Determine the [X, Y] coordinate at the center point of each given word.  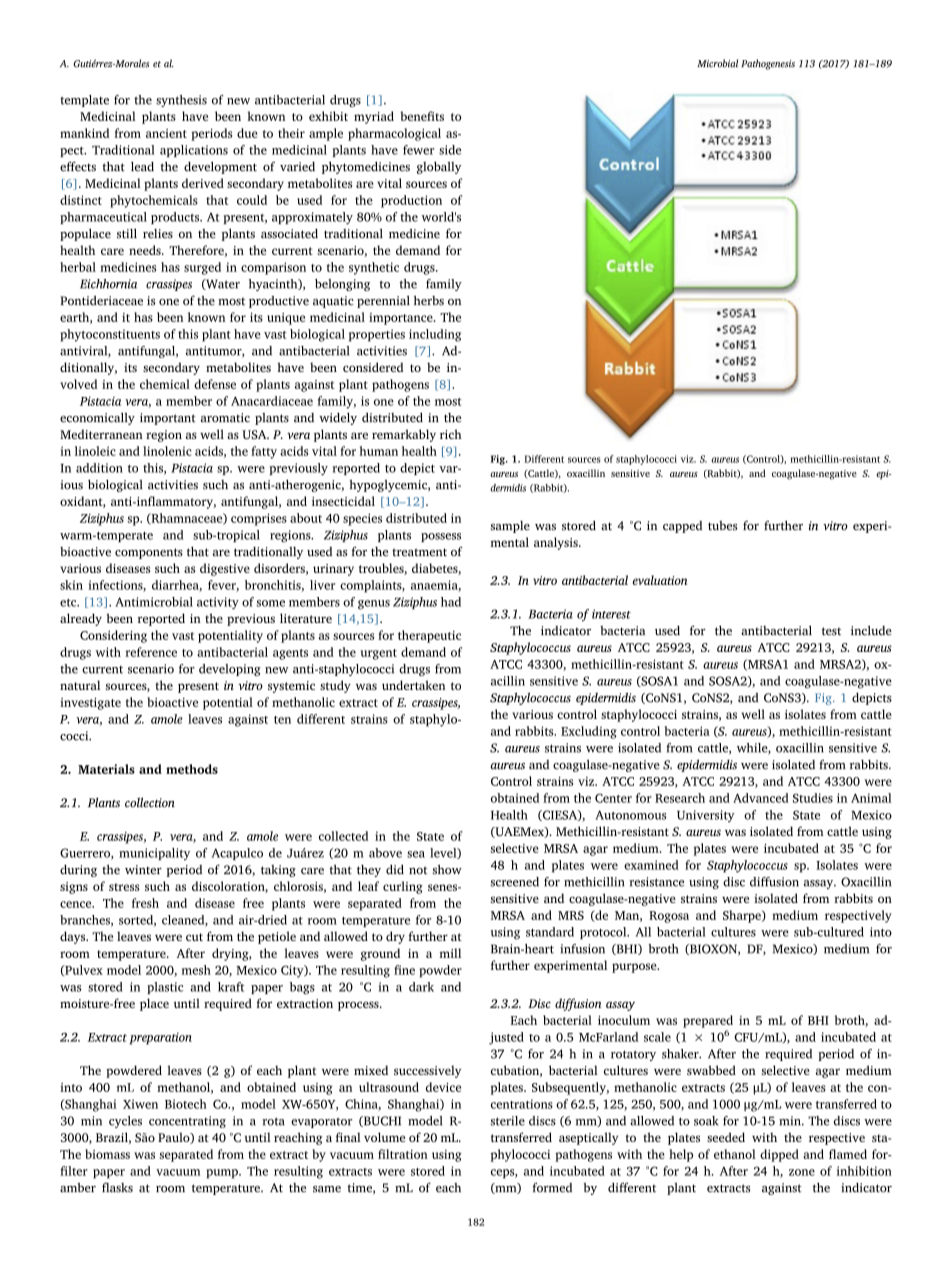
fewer [418, 150]
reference [151, 652]
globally [439, 167]
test [831, 631]
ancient [166, 133]
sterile [507, 1121]
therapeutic [429, 636]
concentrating [187, 1122]
